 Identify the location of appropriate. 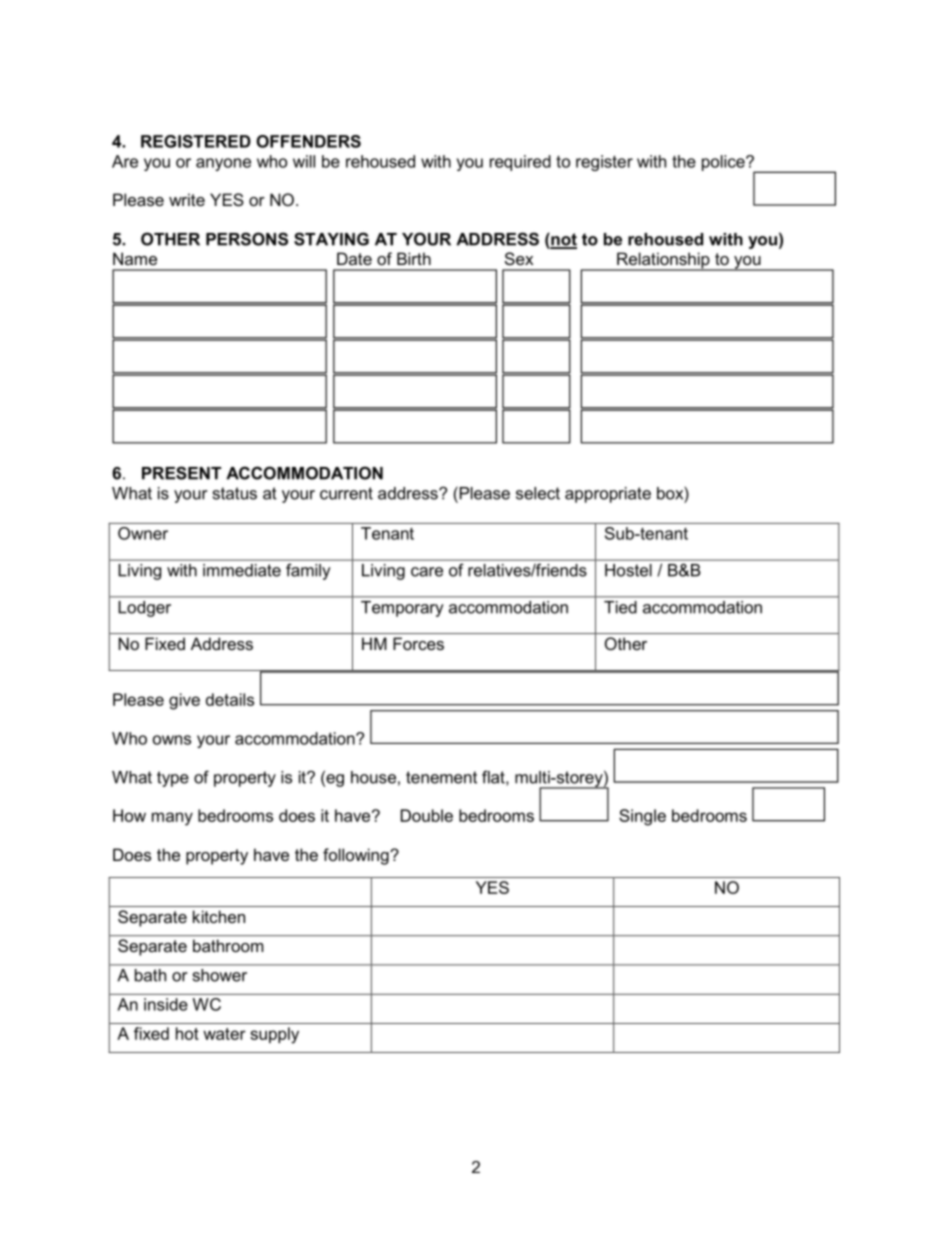
(608, 495).
